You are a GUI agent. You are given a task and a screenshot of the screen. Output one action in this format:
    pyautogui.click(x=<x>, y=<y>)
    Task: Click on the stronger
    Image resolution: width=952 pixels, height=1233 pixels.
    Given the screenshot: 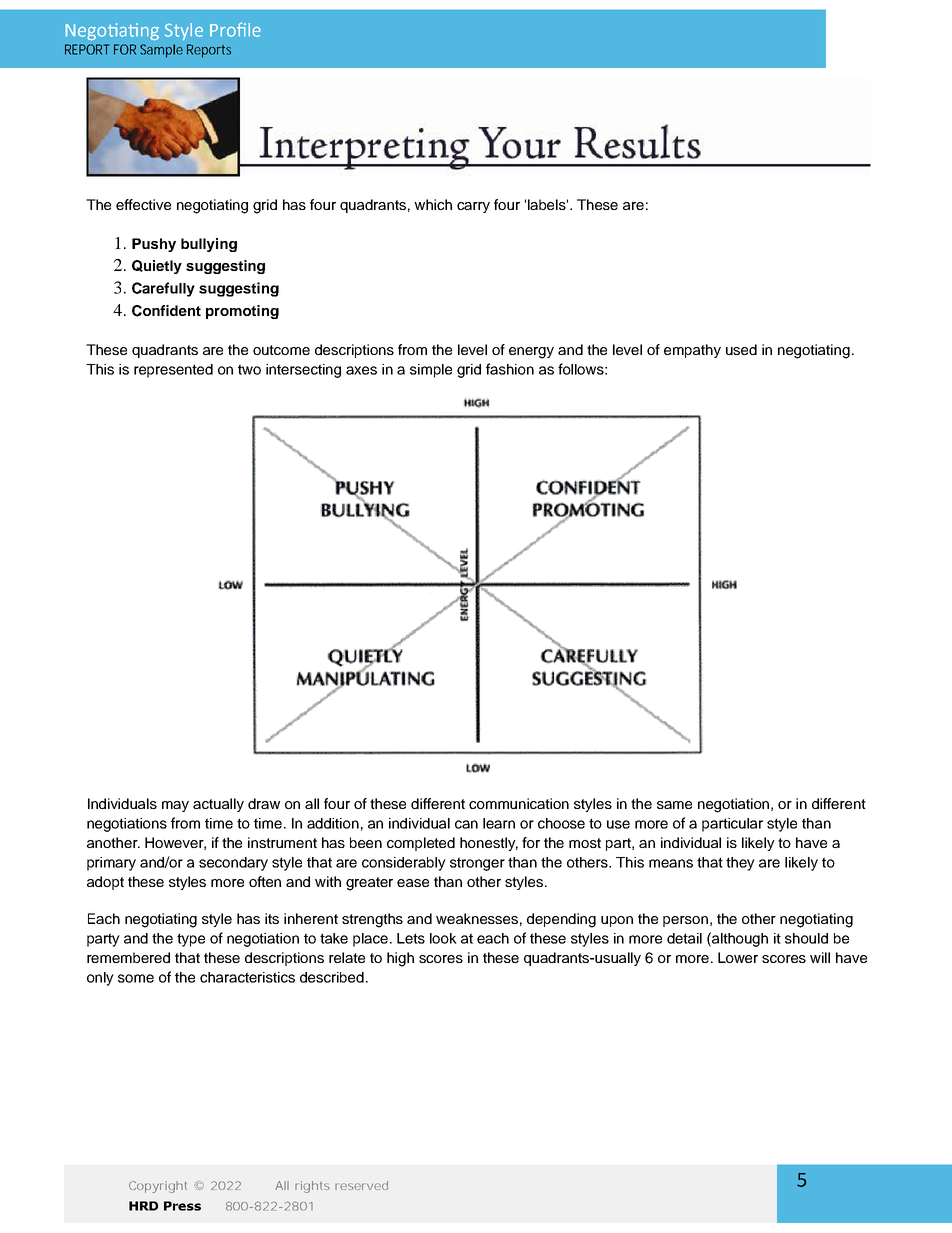 What is the action you would take?
    pyautogui.click(x=477, y=864)
